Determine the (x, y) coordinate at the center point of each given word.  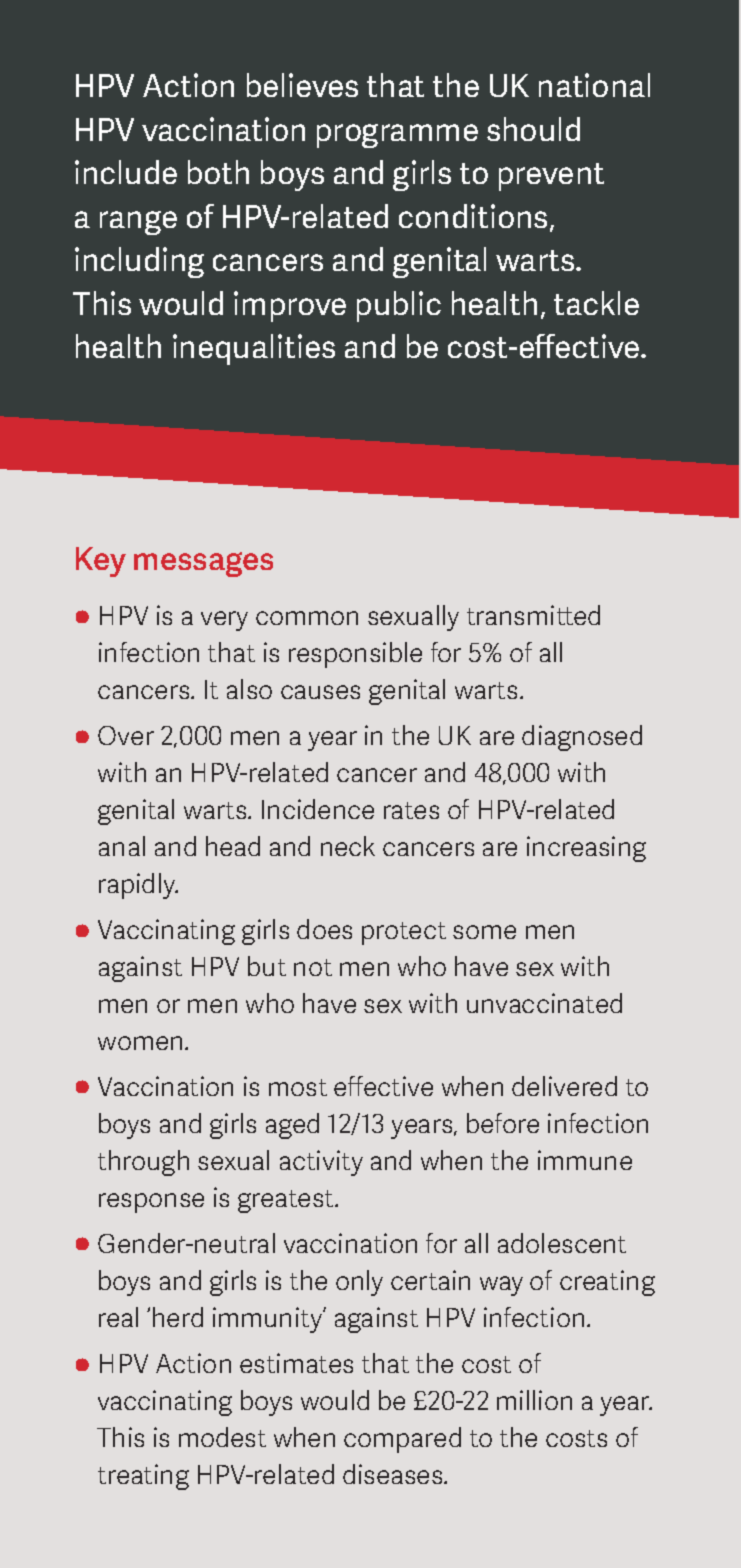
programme (397, 136)
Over (126, 735)
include (126, 172)
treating (143, 1477)
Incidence (318, 809)
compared (402, 1440)
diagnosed (582, 738)
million (534, 1400)
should (533, 129)
